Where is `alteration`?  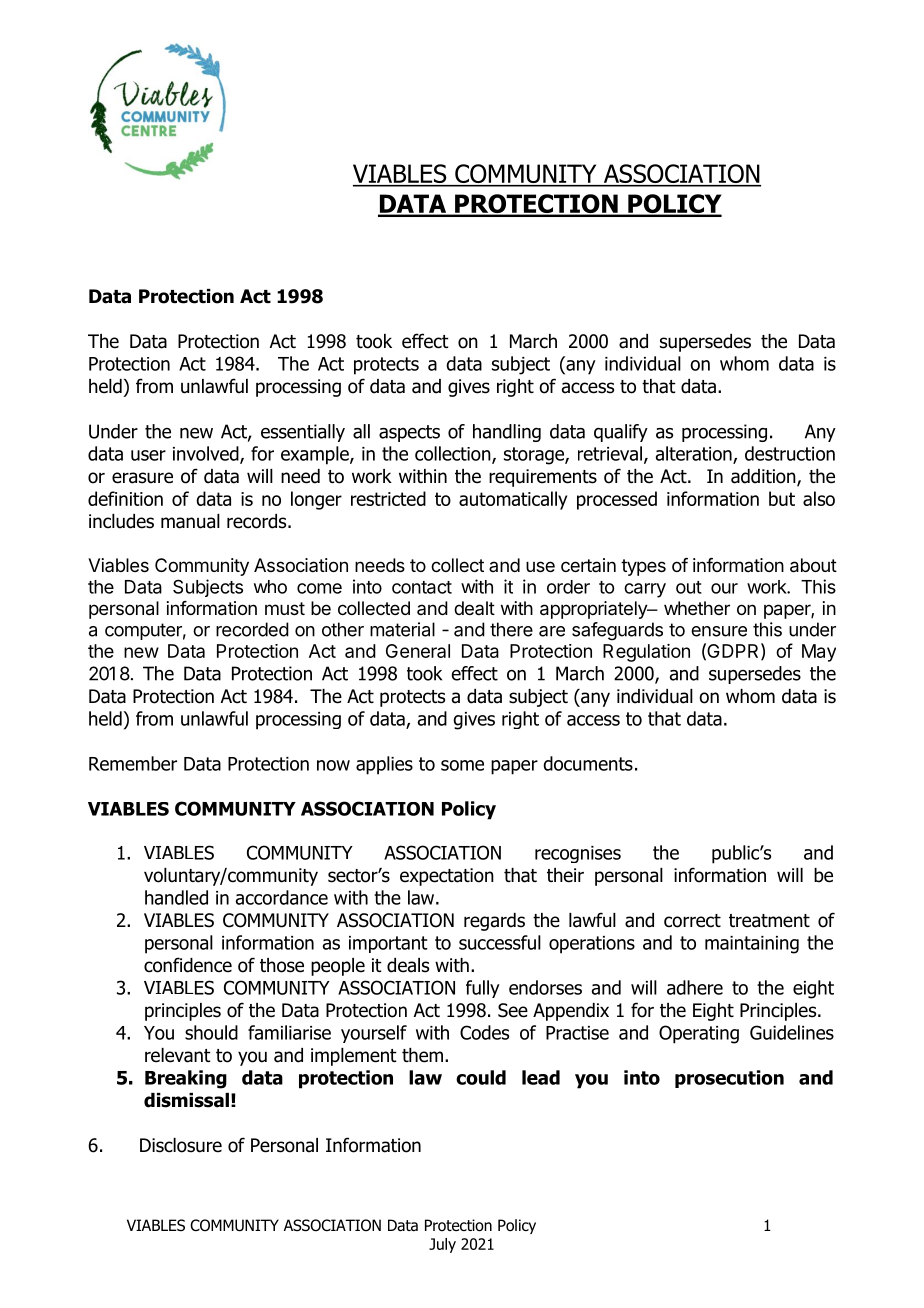 alteration is located at coordinates (695, 454).
